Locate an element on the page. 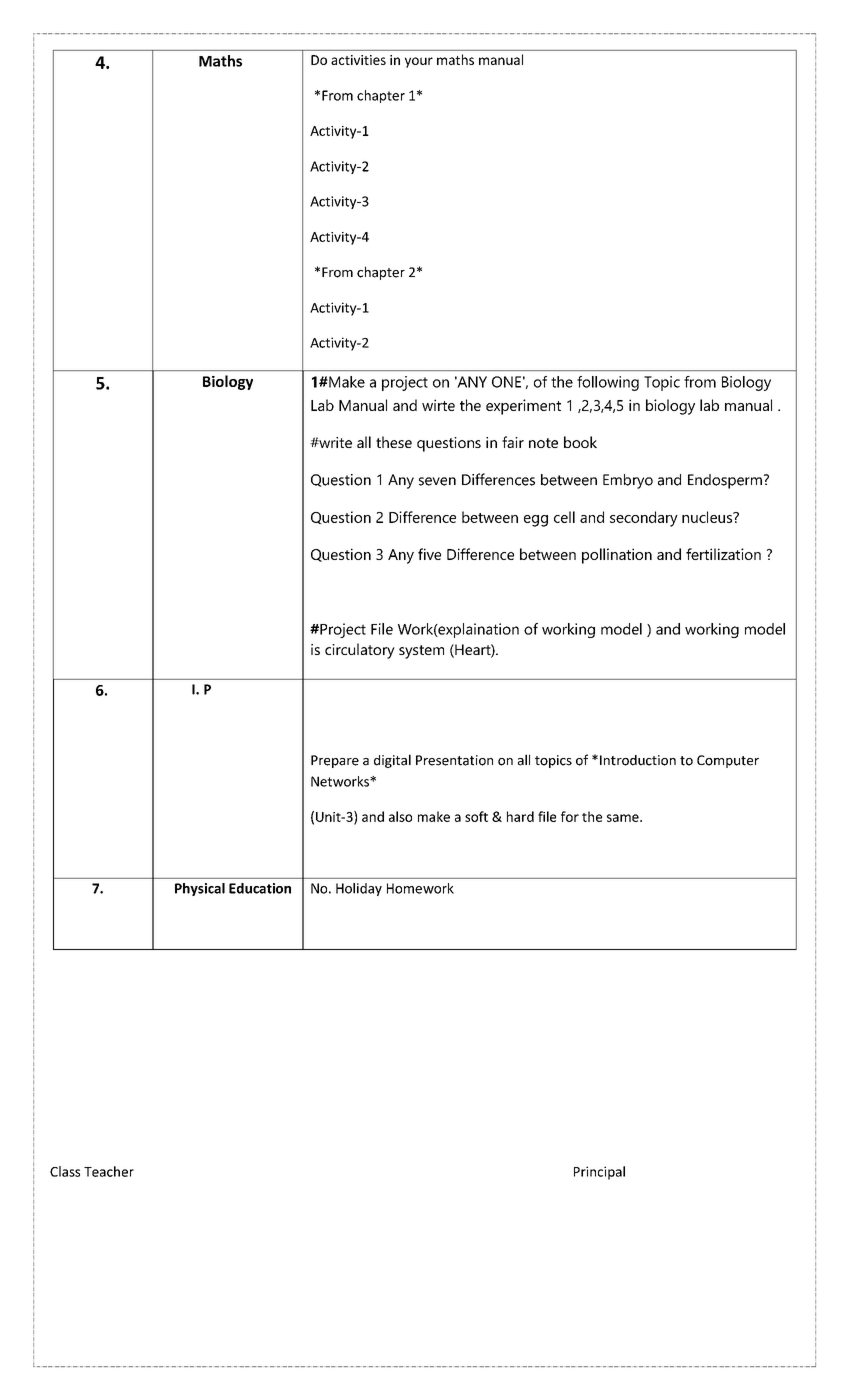 This image has height=1400, width=849. your is located at coordinates (419, 62).
